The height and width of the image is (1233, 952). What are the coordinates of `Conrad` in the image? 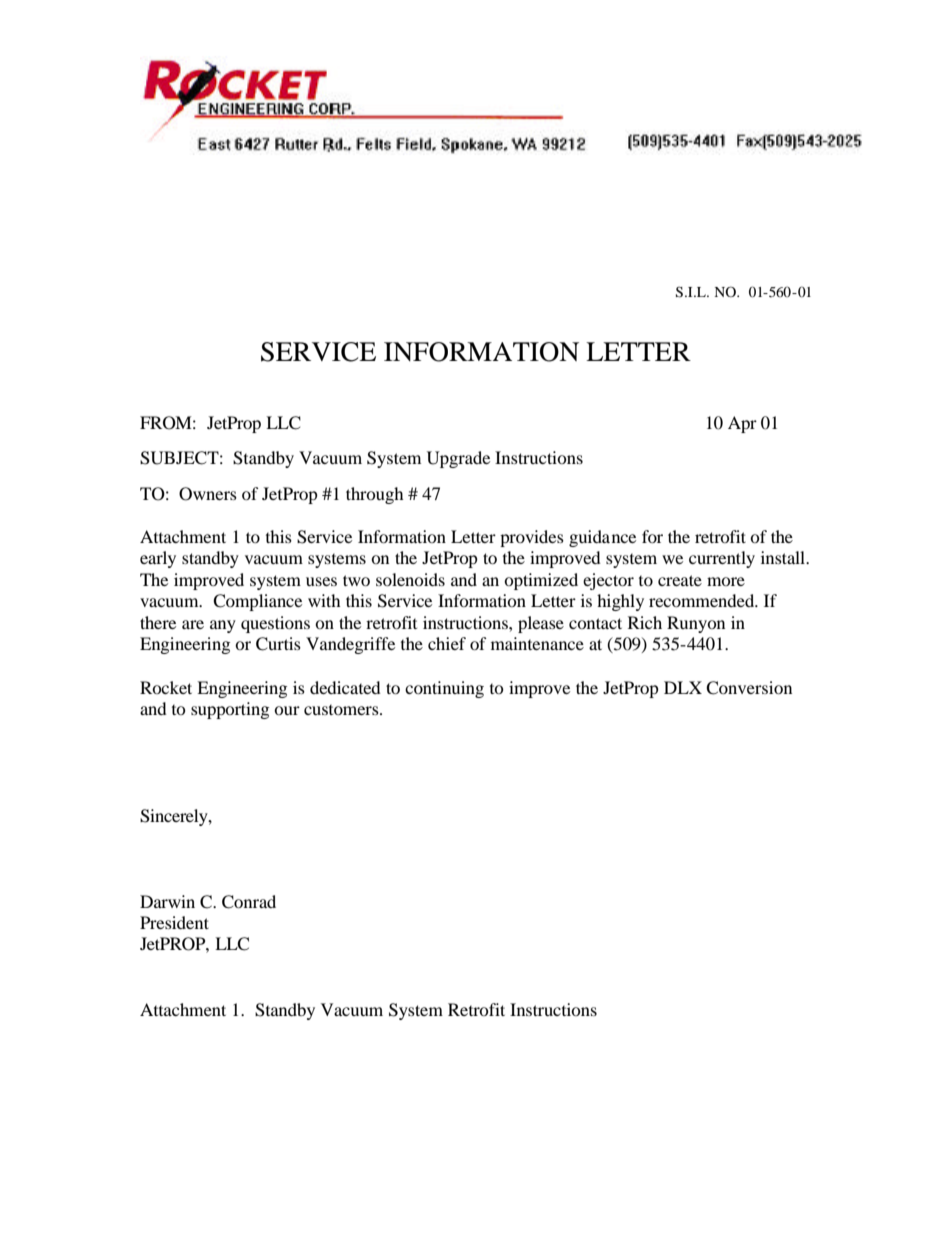 It's located at (249, 902).
